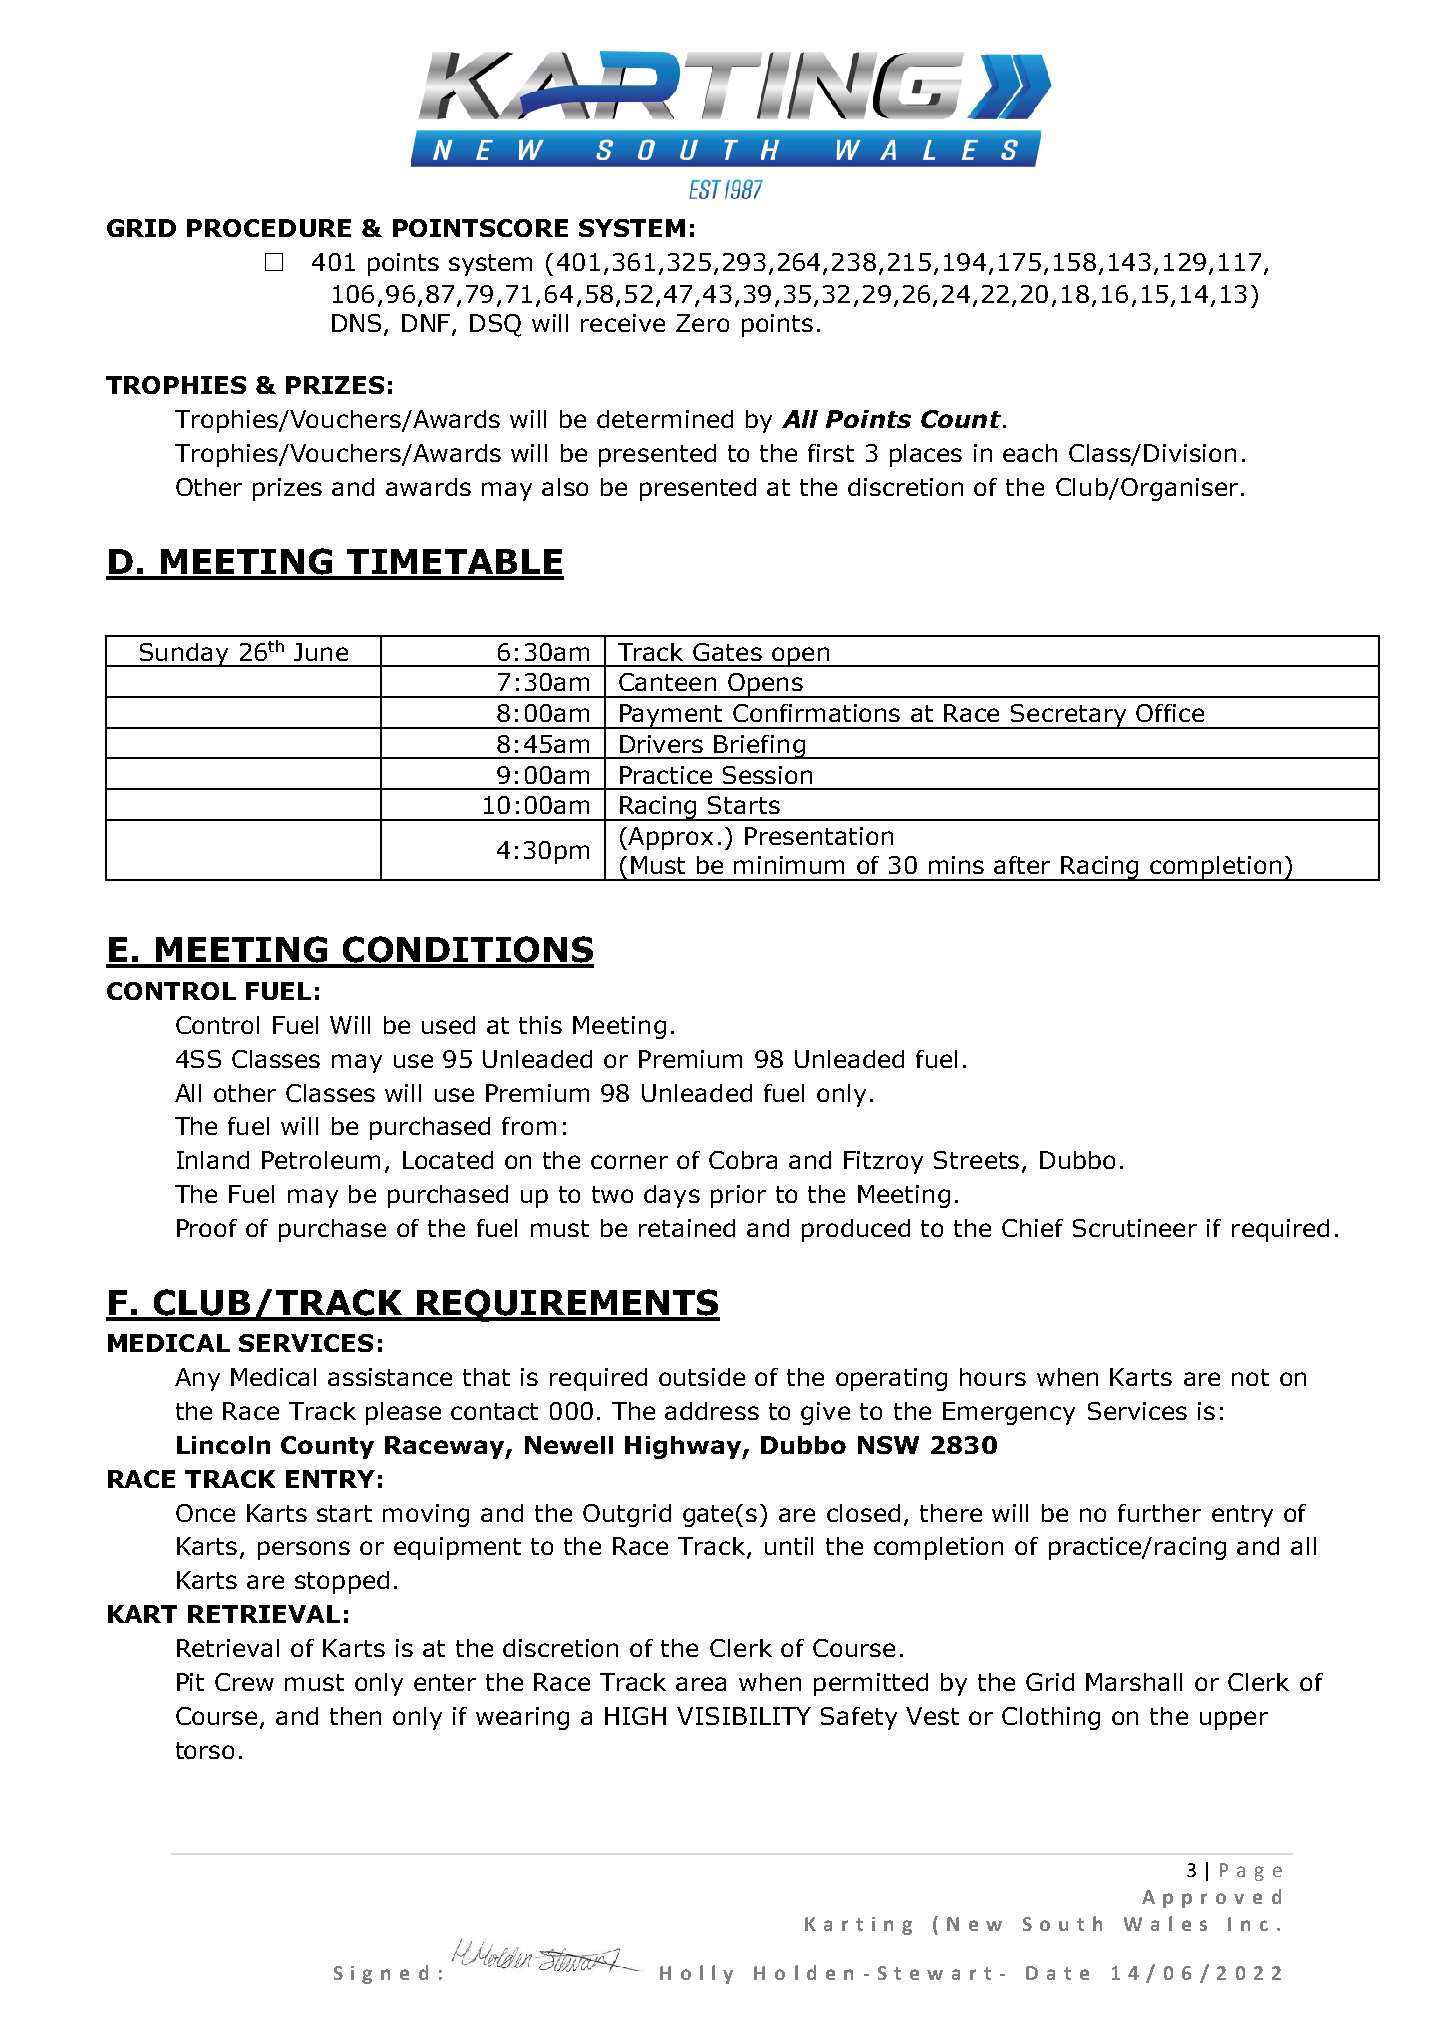 Image resolution: width=1444 pixels, height=2041 pixels. I want to click on this, so click(540, 1025).
